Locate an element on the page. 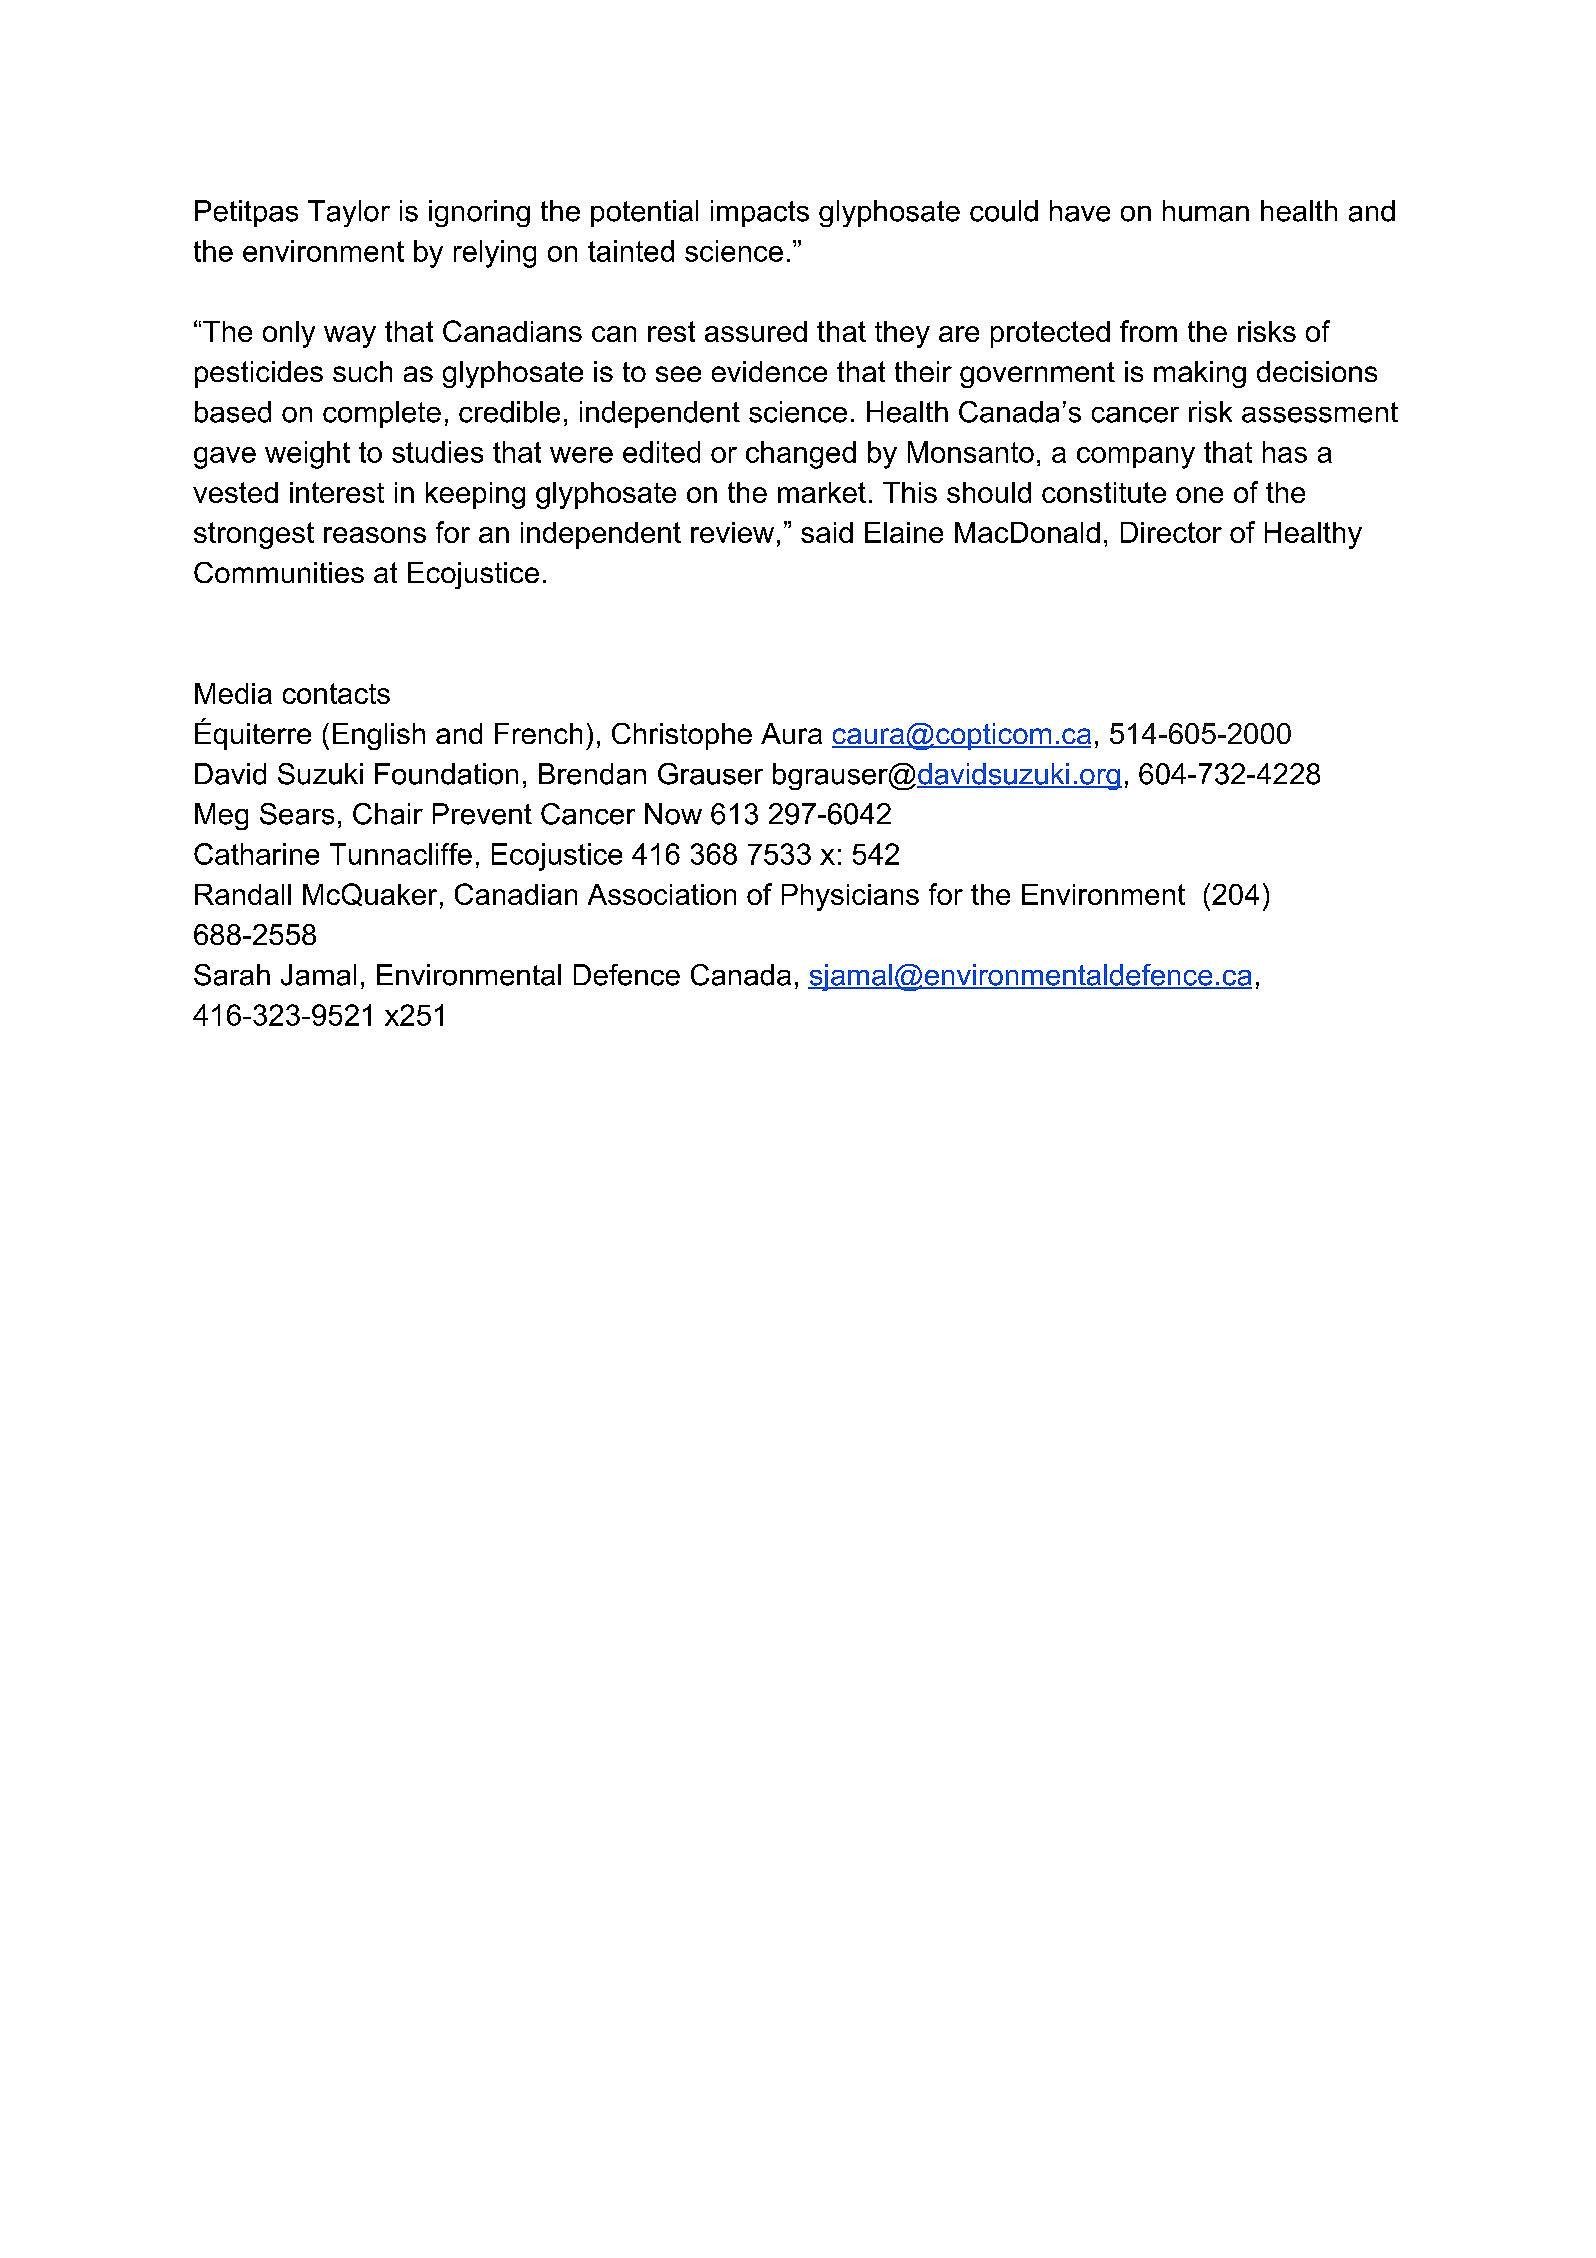 The width and height of the document is (1596, 2258). changed is located at coordinates (801, 455).
